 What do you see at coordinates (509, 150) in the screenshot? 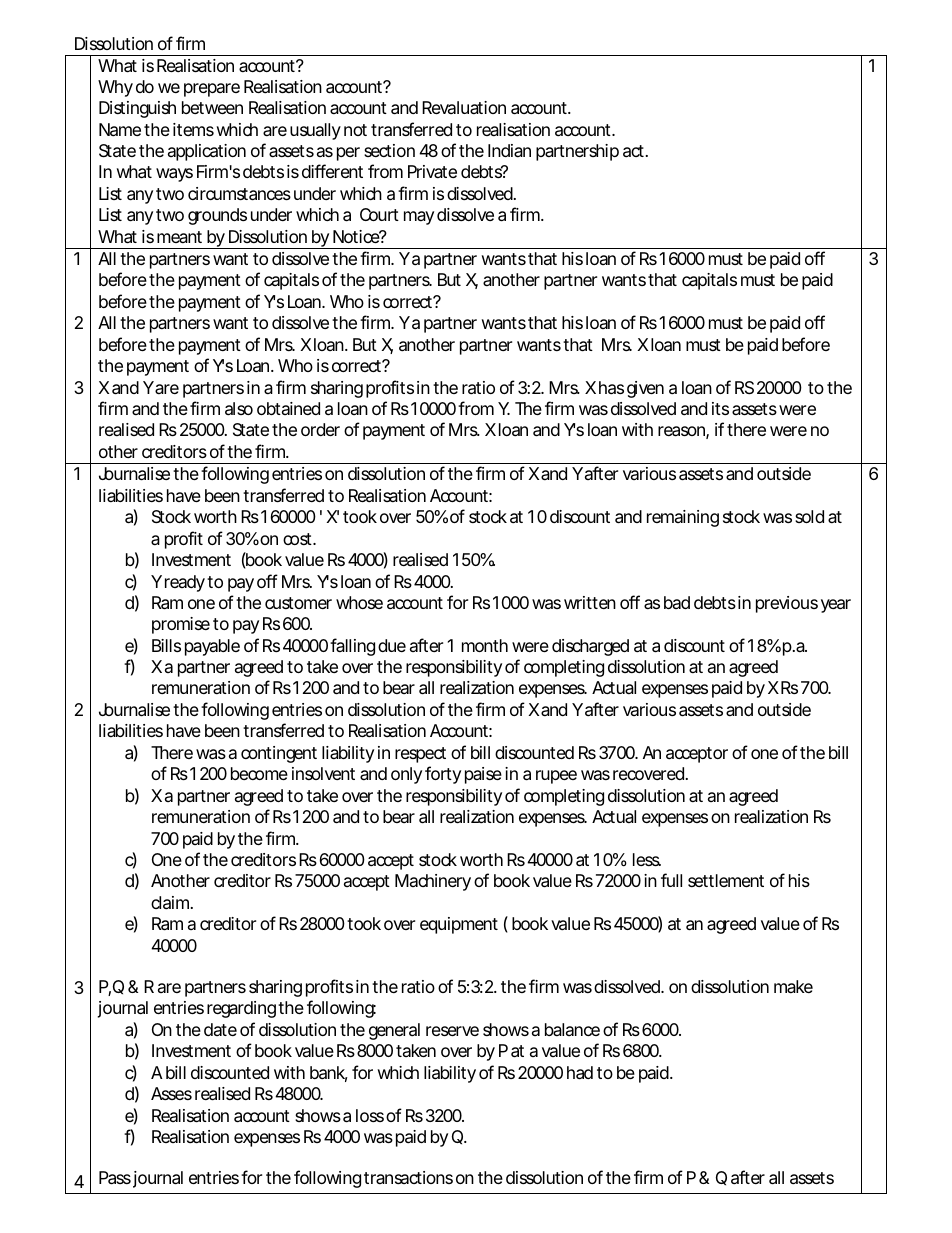
I see `Indian` at bounding box center [509, 150].
